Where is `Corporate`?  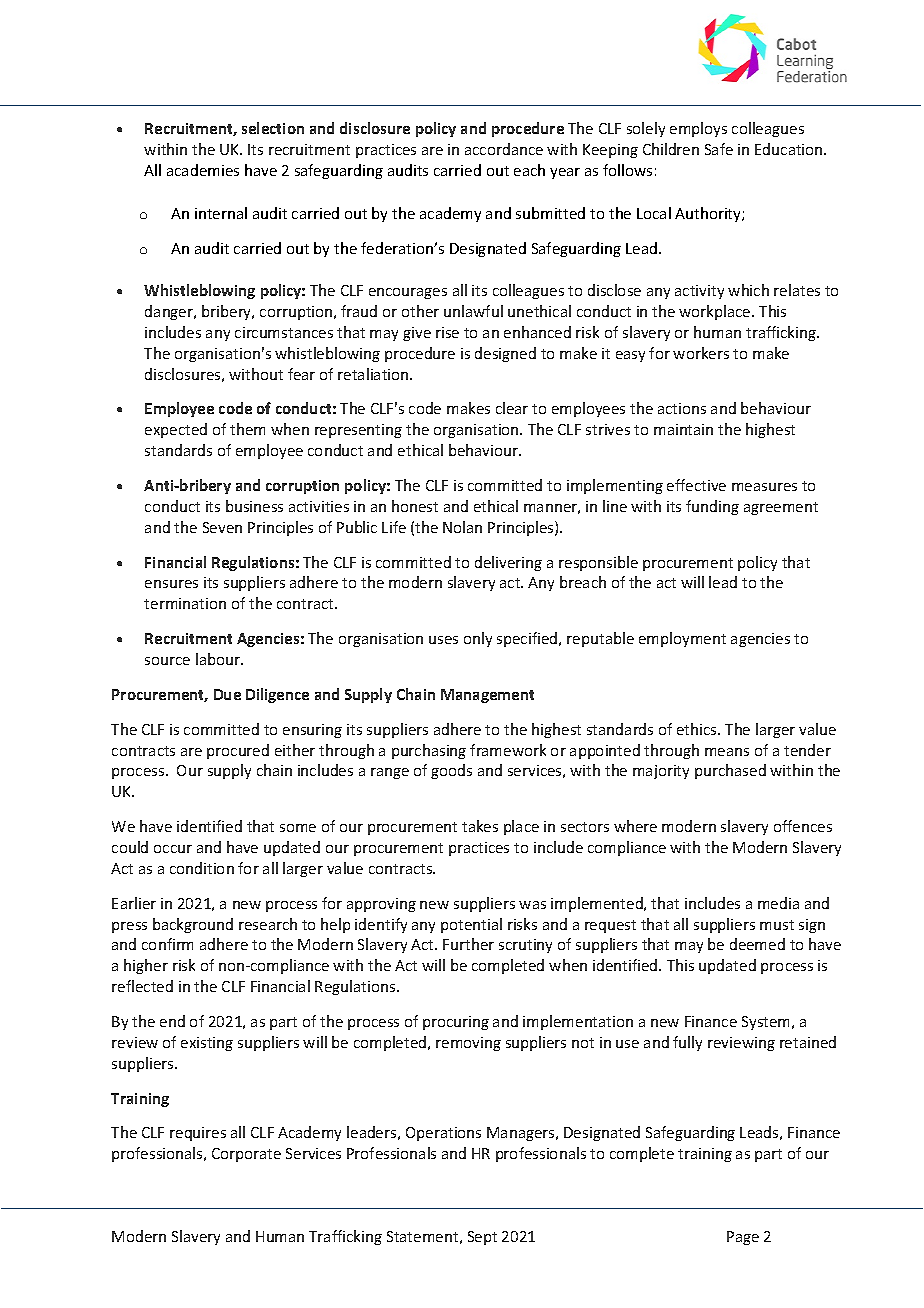
Corporate is located at coordinates (246, 1155).
